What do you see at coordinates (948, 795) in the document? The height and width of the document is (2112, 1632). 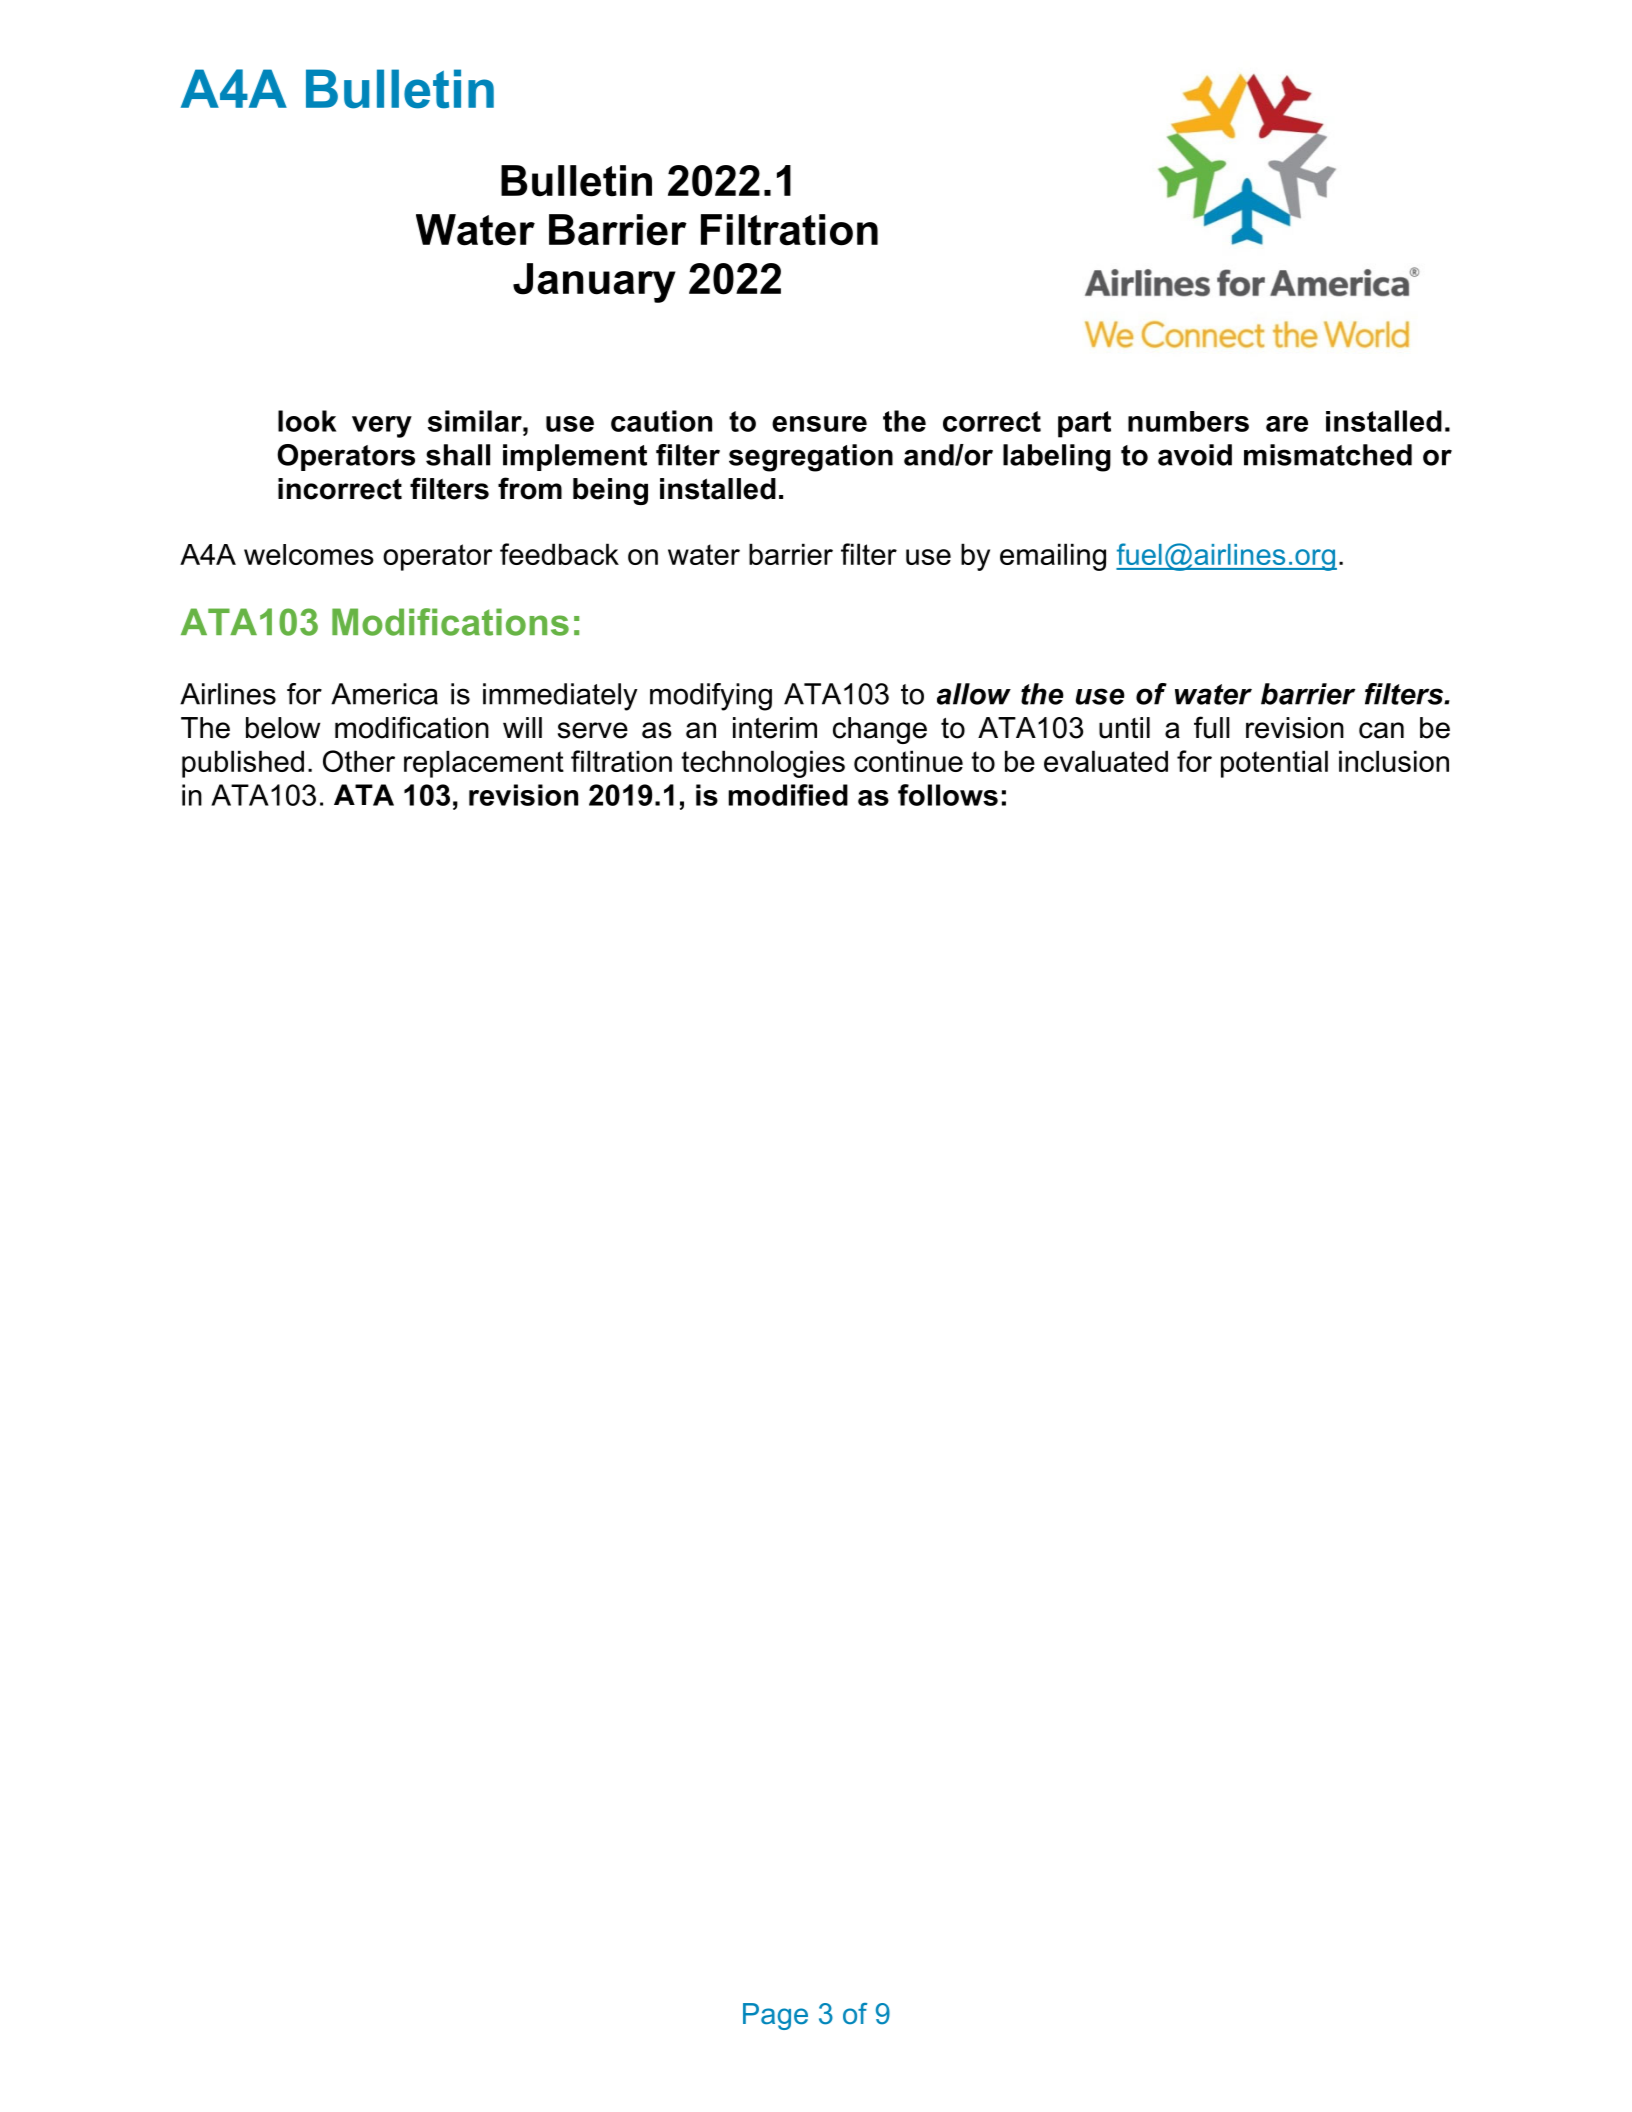 I see `follows` at bounding box center [948, 795].
